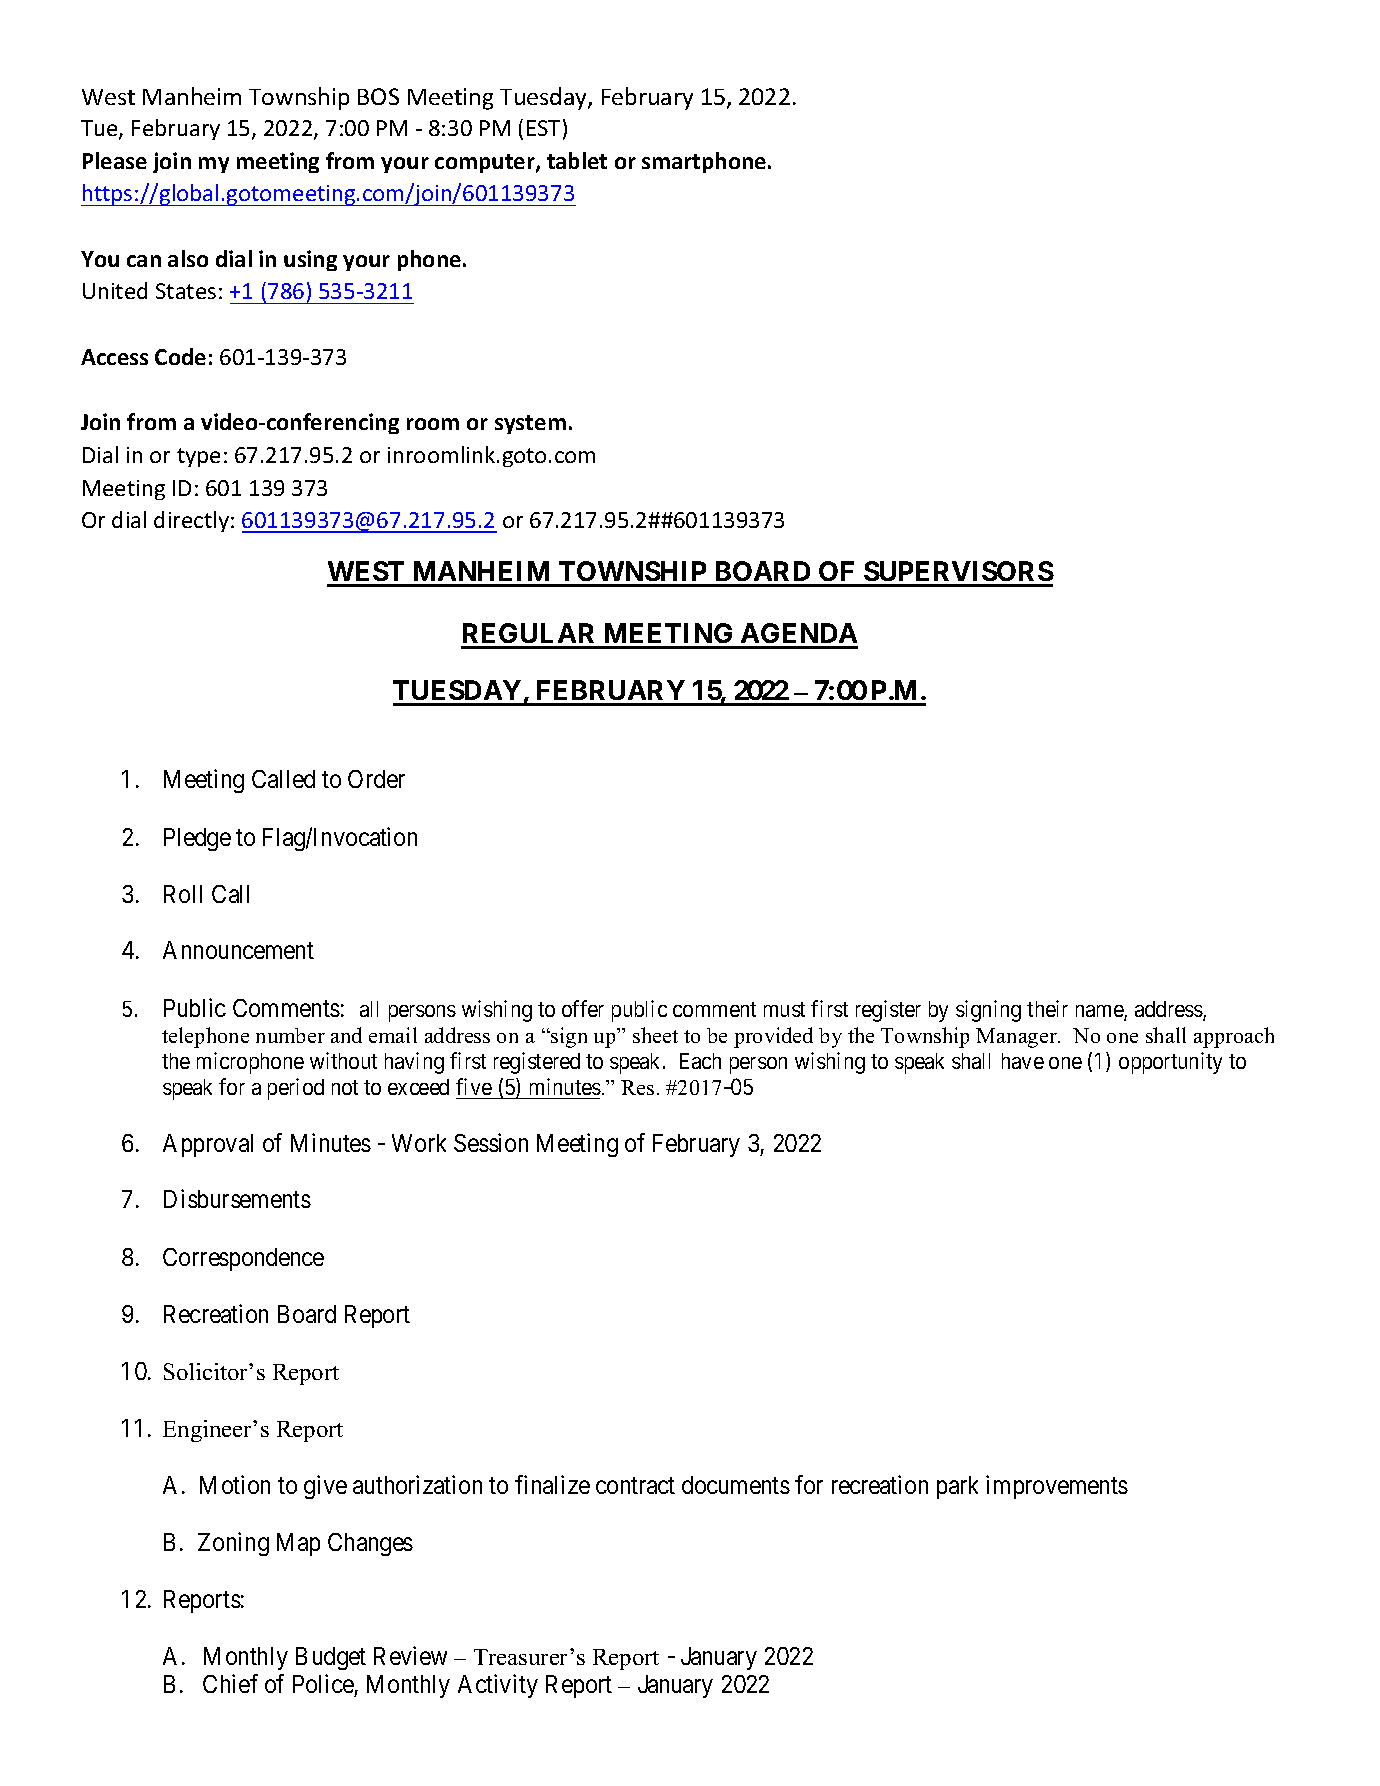 This image has height=1786, width=1380. Describe the element at coordinates (230, 1683) in the image. I see `Chief` at that location.
